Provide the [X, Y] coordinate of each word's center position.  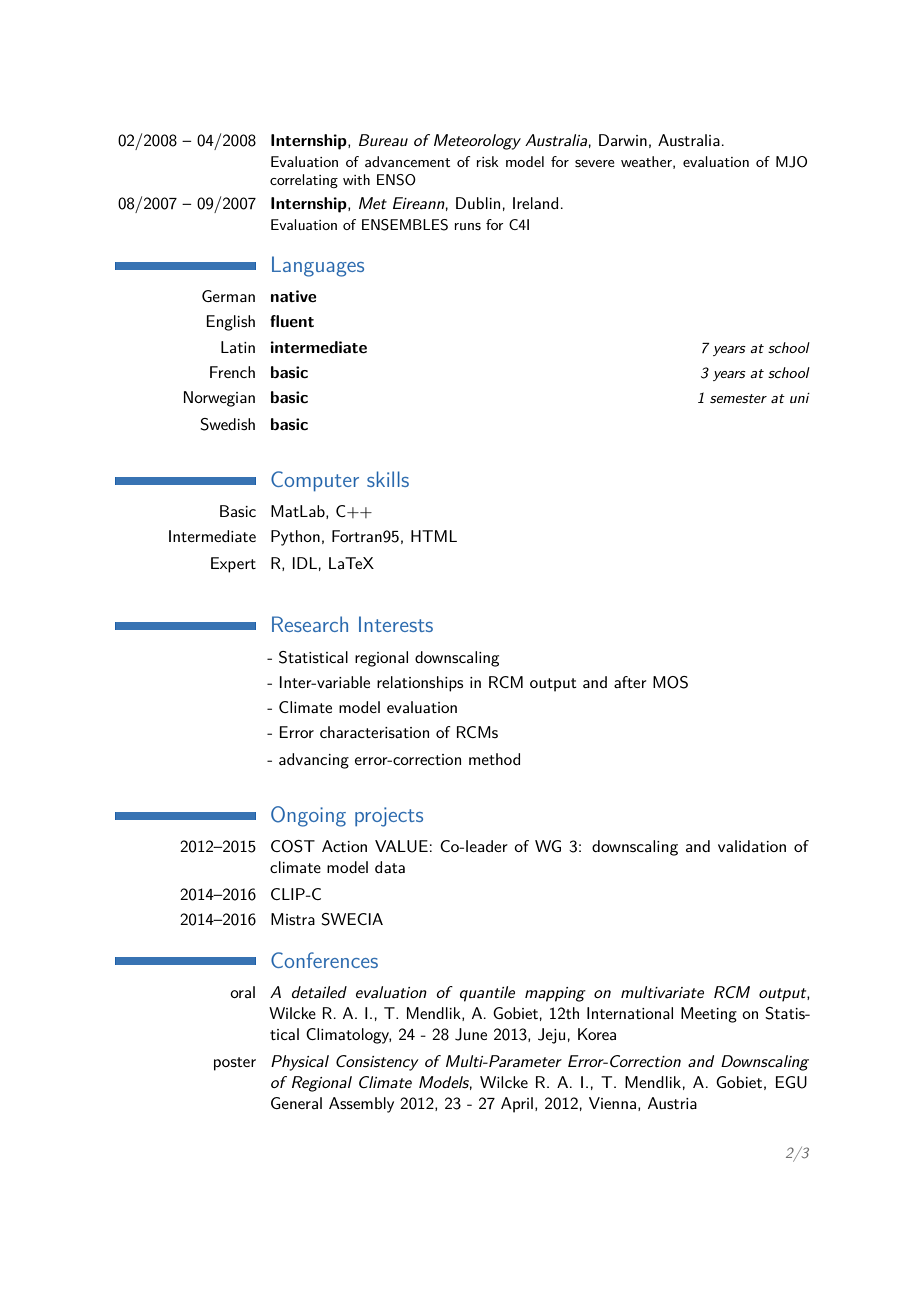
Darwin [623, 140]
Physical [300, 1063]
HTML [434, 536]
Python [295, 538]
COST [293, 846]
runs [468, 226]
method [494, 759]
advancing [314, 761]
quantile [487, 994]
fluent [292, 321]
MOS [670, 682]
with [356, 179]
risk [488, 161]
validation [752, 846]
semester [738, 398]
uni [800, 398]
